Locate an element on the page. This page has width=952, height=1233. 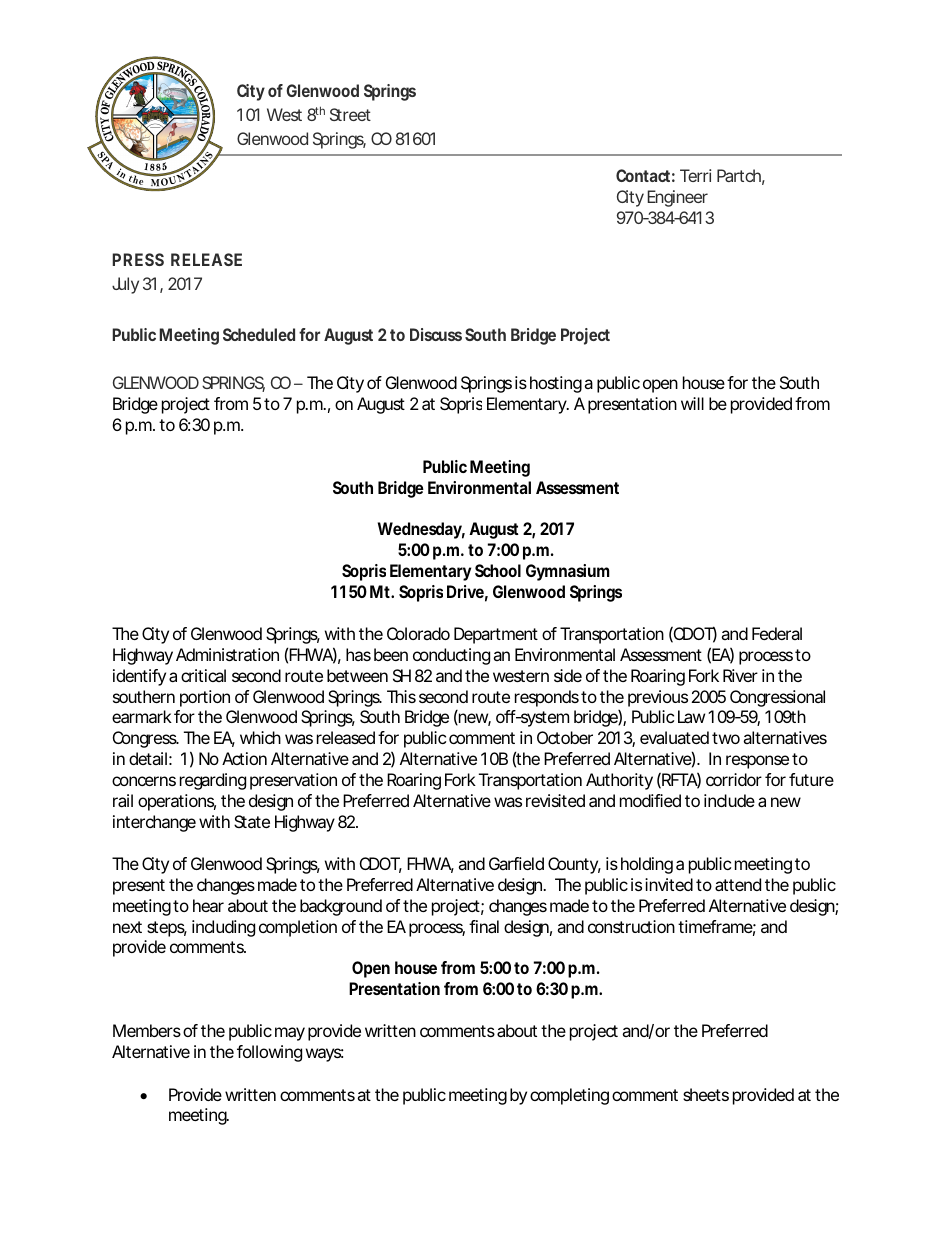
Street is located at coordinates (350, 114).
